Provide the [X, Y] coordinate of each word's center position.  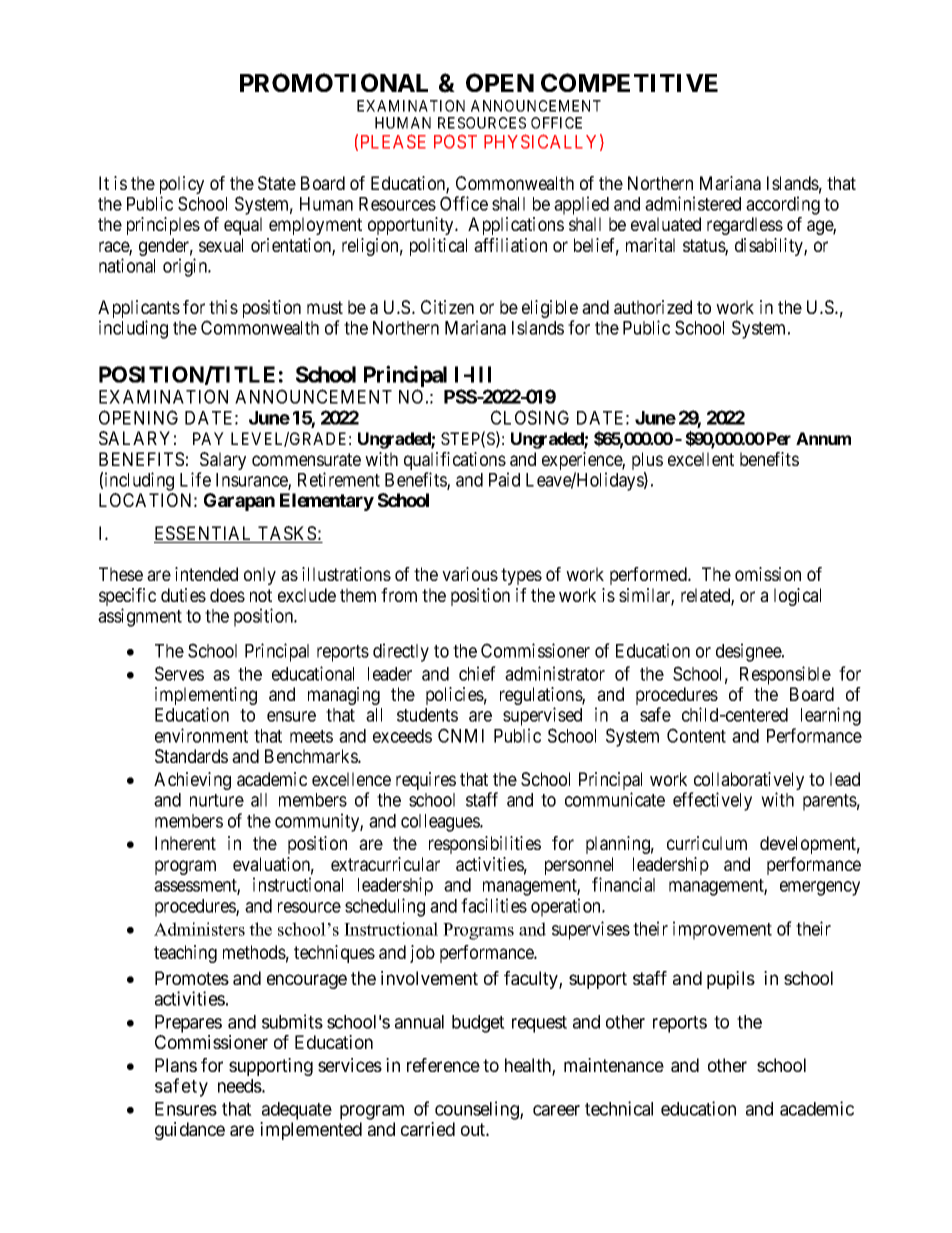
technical [619, 1108]
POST [455, 141]
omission [768, 574]
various [470, 574]
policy [182, 186]
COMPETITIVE [629, 82]
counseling [478, 1110]
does [227, 595]
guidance [190, 1131]
